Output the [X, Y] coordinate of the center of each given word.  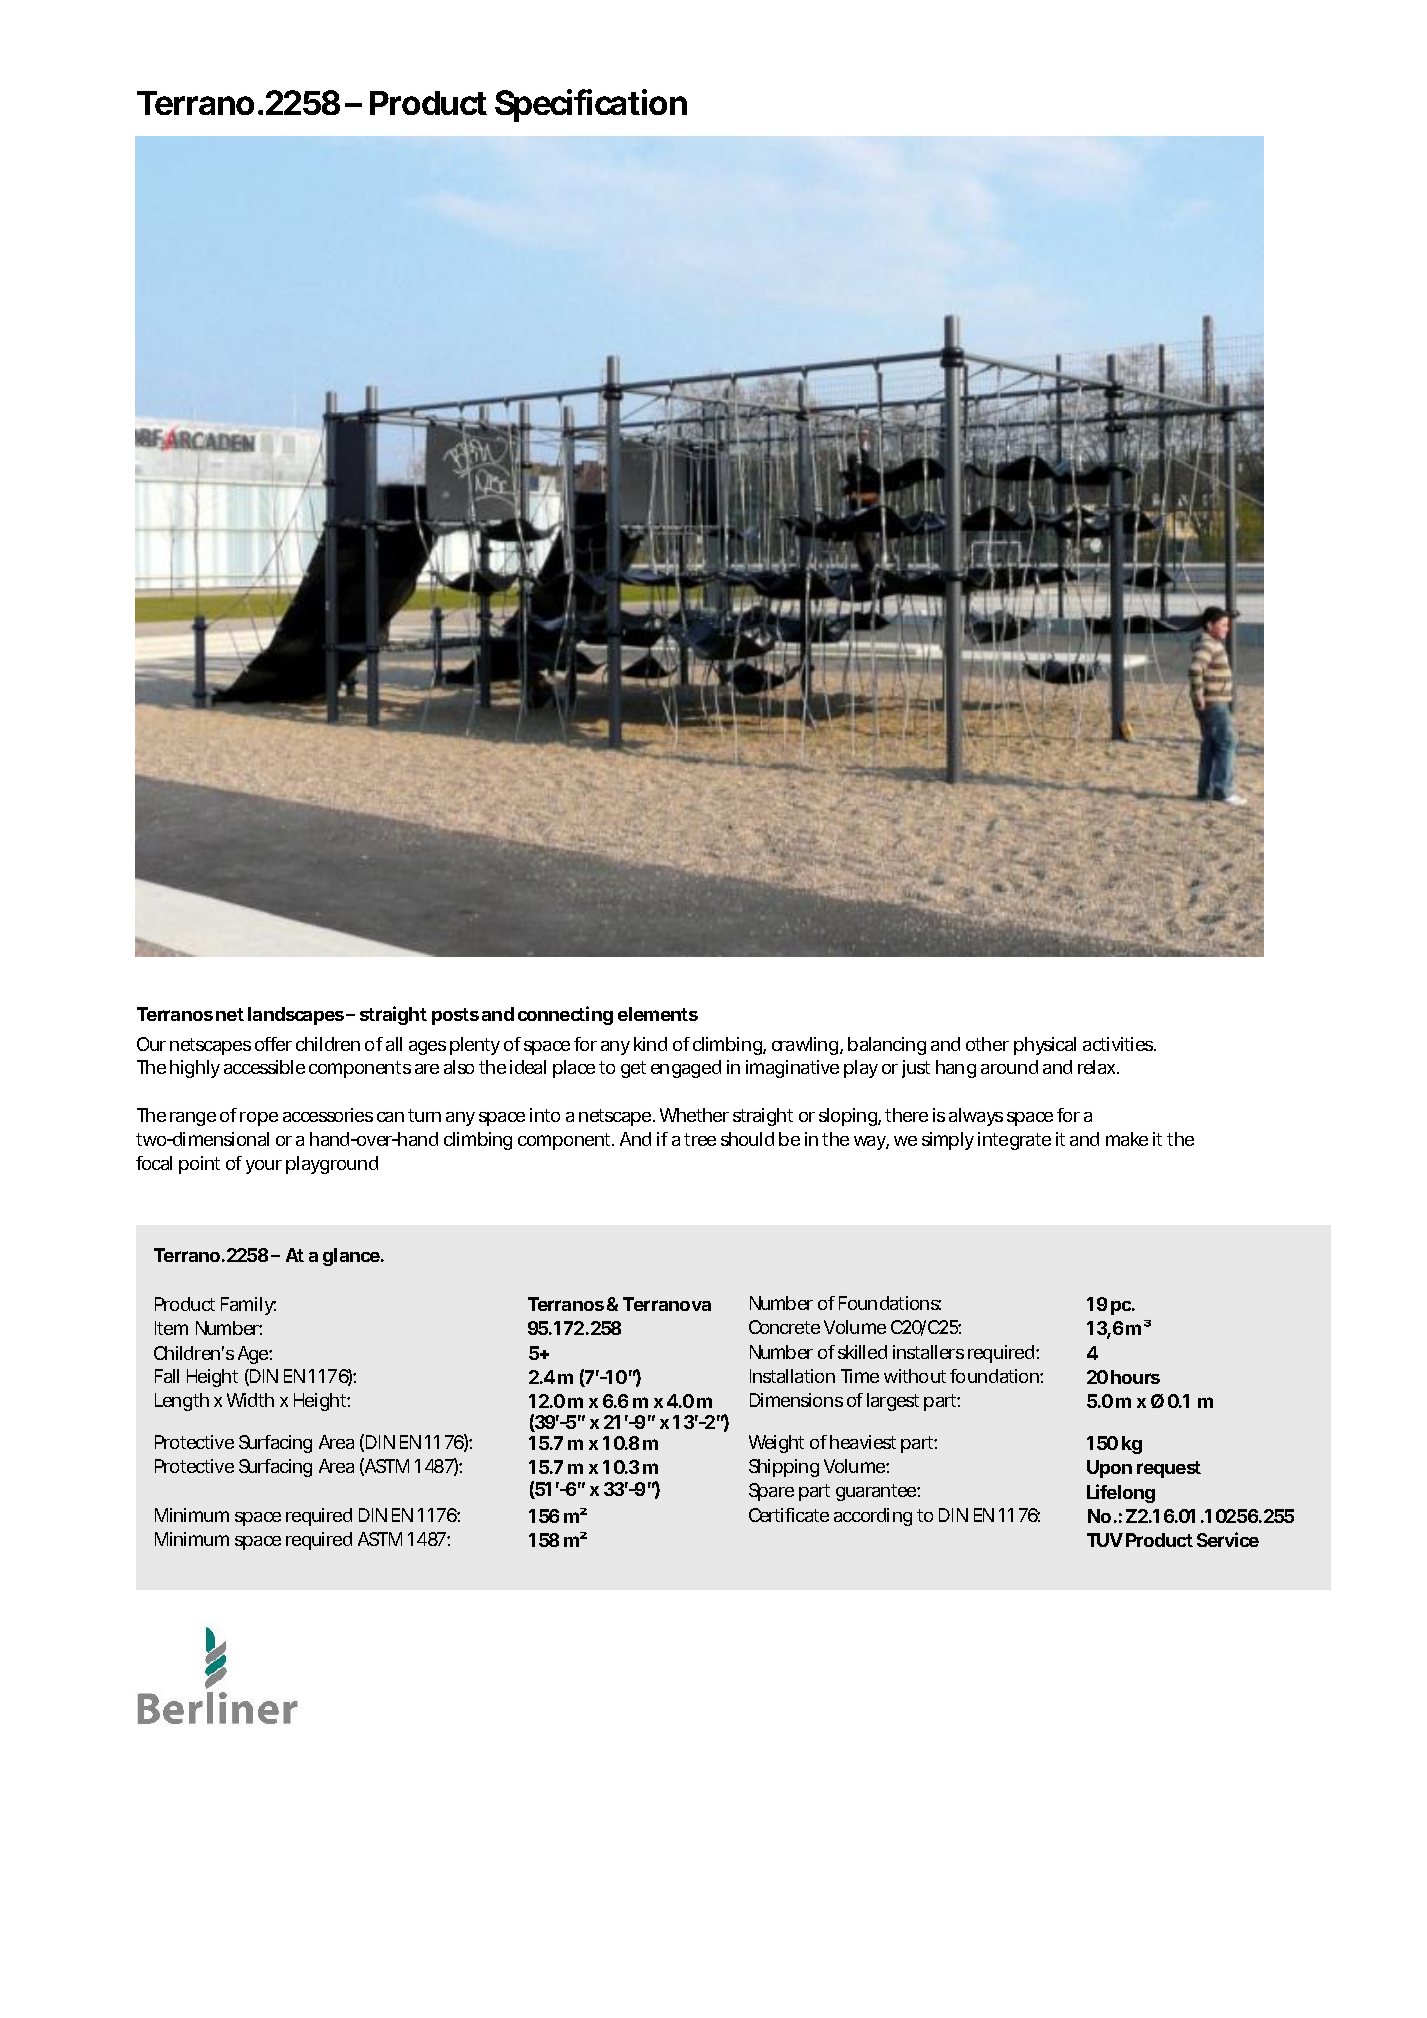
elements [658, 1014]
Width [250, 1400]
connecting [565, 1015]
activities [1119, 1044]
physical [1045, 1046]
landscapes [297, 1016]
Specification [591, 105]
